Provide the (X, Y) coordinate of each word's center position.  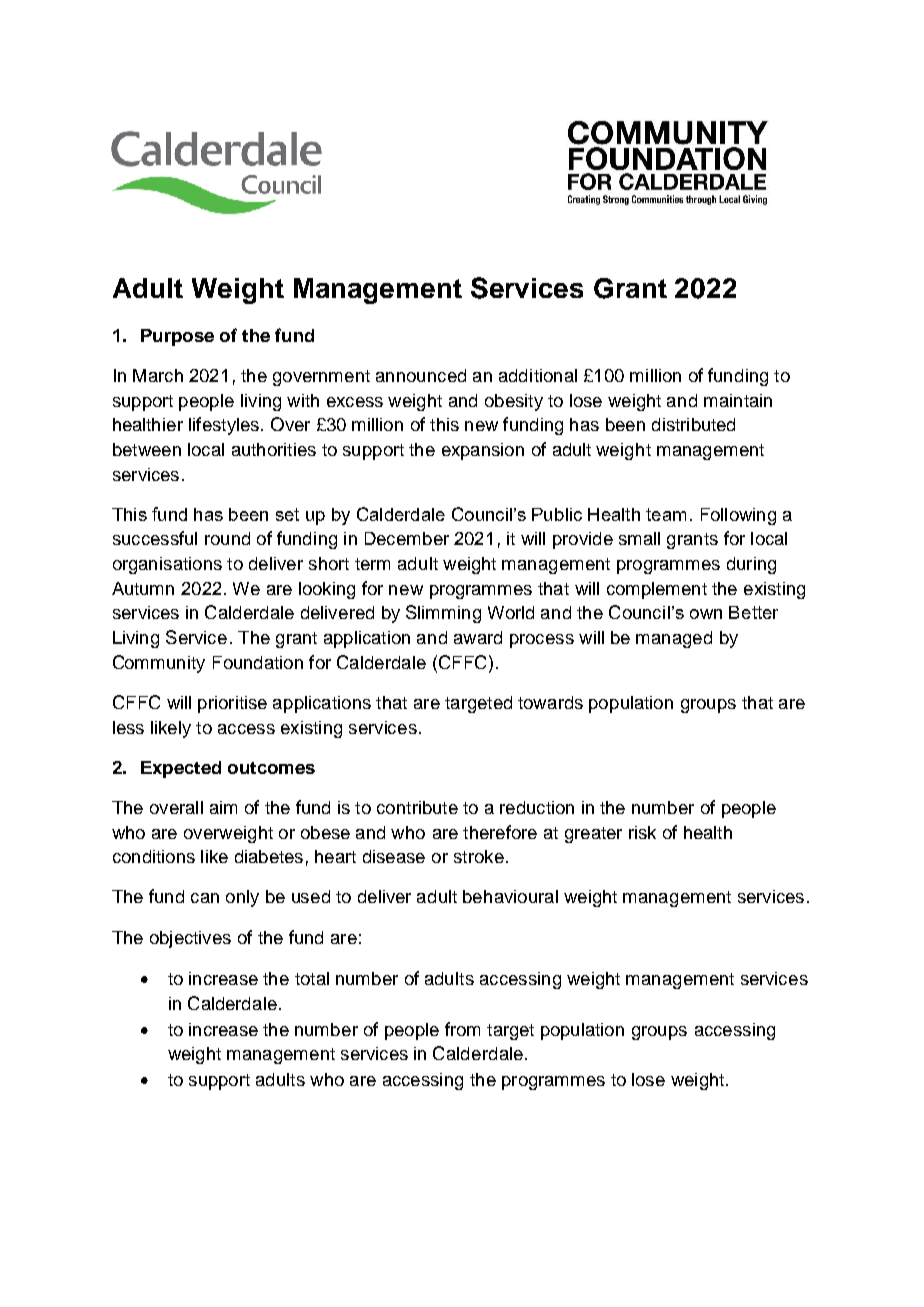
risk (642, 832)
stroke (479, 856)
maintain (738, 400)
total (312, 978)
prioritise (232, 704)
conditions (154, 856)
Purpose (177, 337)
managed (674, 639)
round (227, 538)
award (478, 637)
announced (421, 375)
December (407, 538)
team (666, 514)
